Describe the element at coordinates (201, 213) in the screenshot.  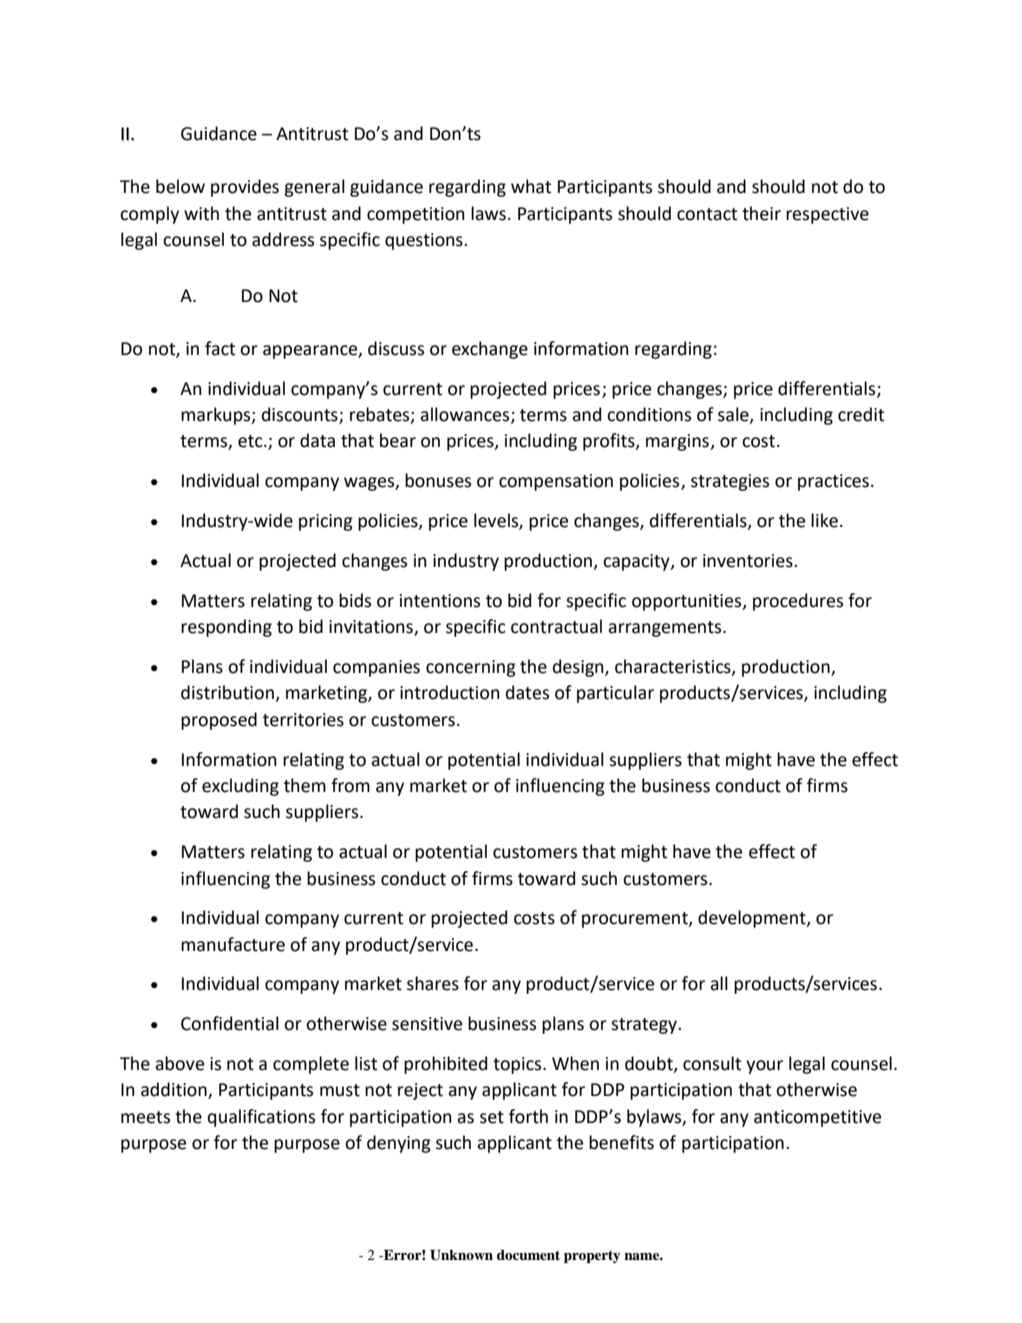
I see `with` at that location.
